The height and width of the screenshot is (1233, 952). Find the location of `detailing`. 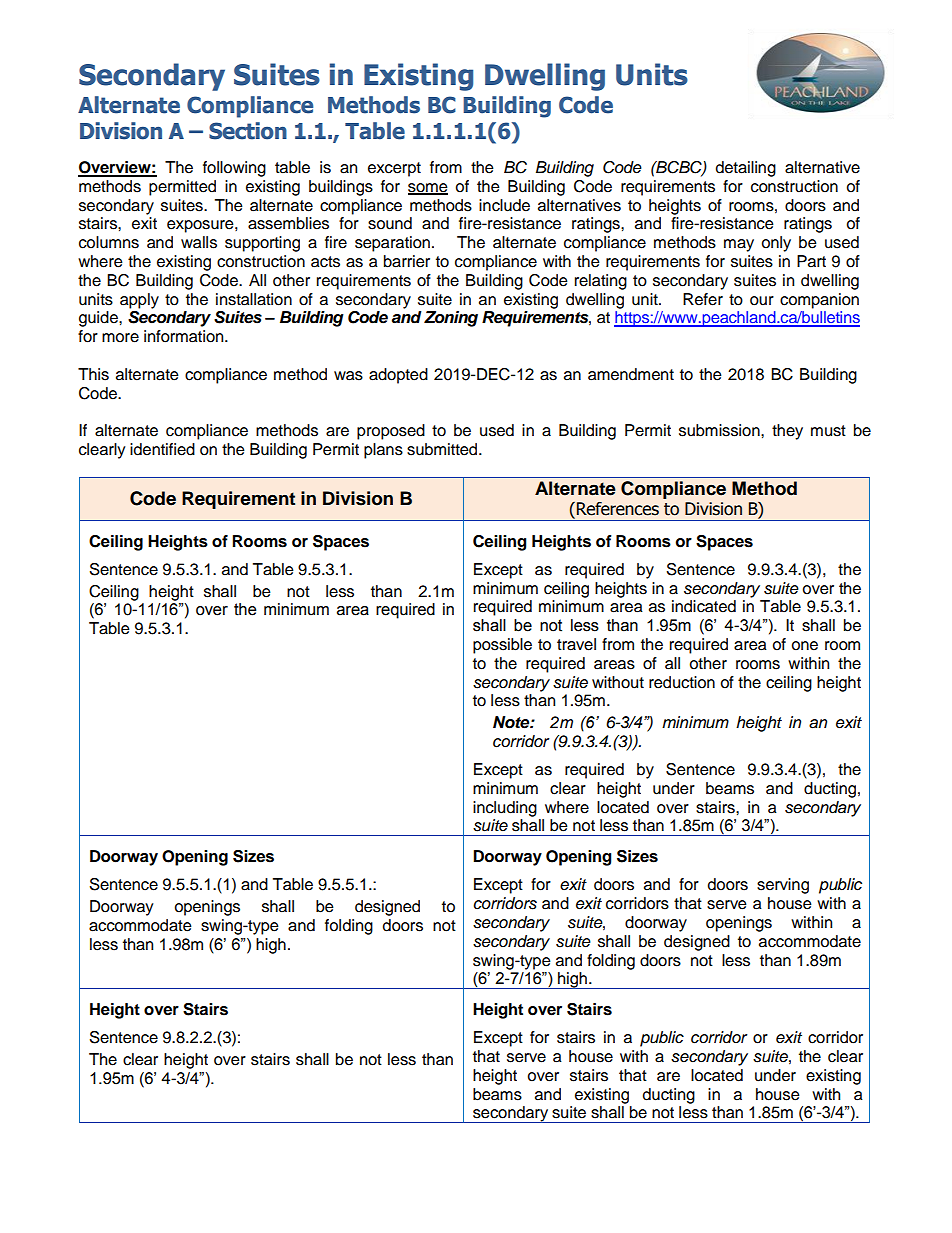

detailing is located at coordinates (746, 169).
